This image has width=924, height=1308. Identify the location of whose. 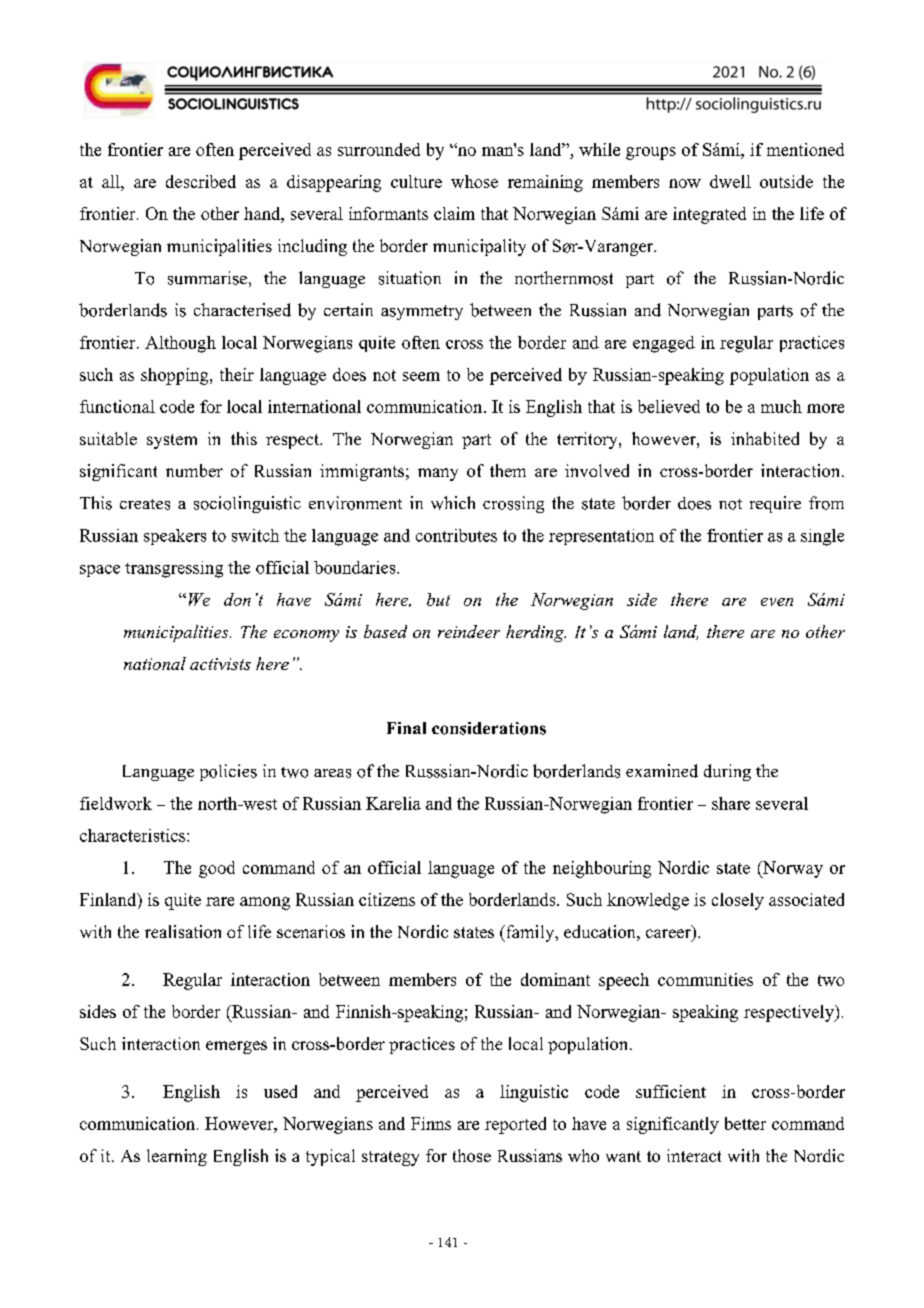
(474, 181).
